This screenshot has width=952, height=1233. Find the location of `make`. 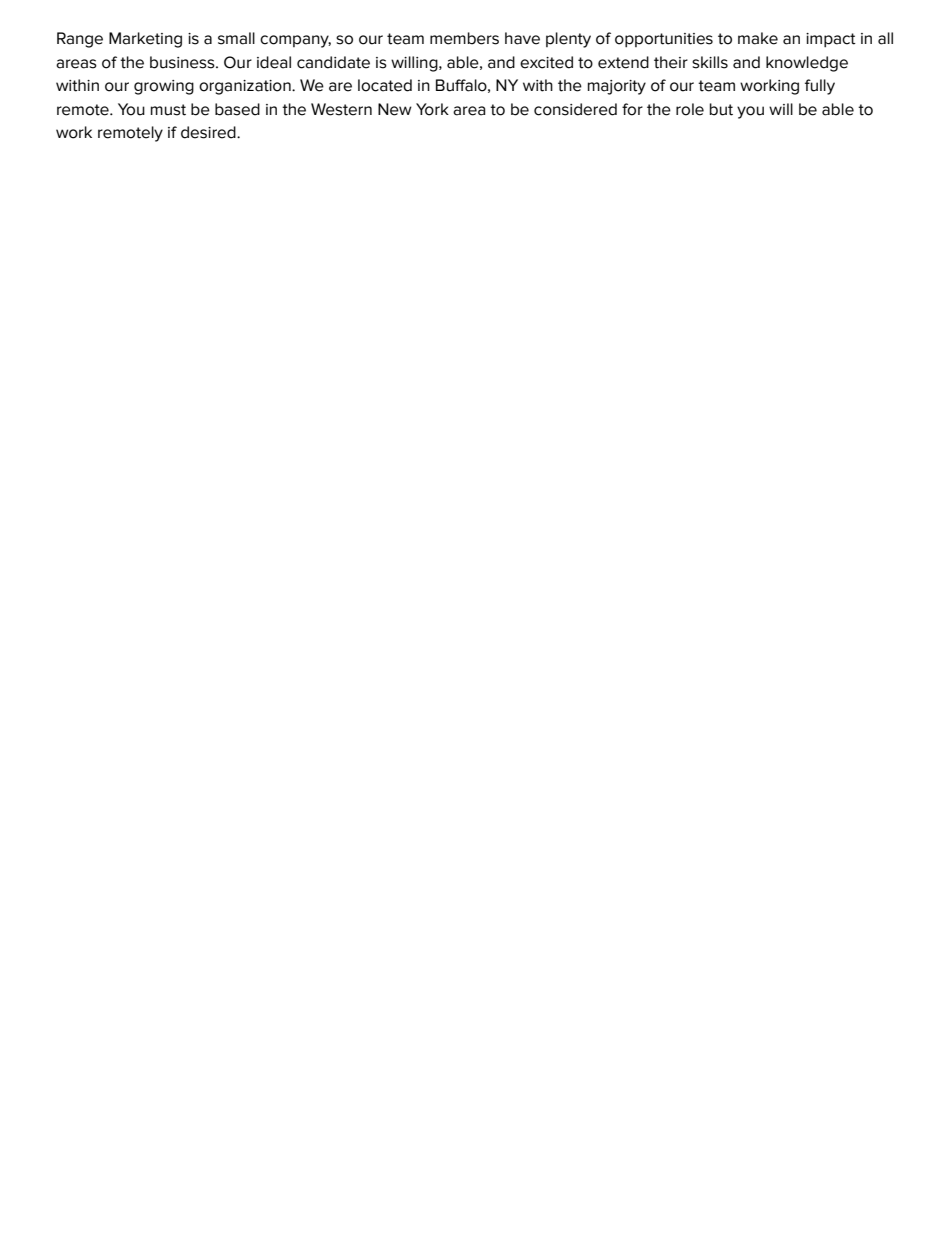

make is located at coordinates (758, 38).
